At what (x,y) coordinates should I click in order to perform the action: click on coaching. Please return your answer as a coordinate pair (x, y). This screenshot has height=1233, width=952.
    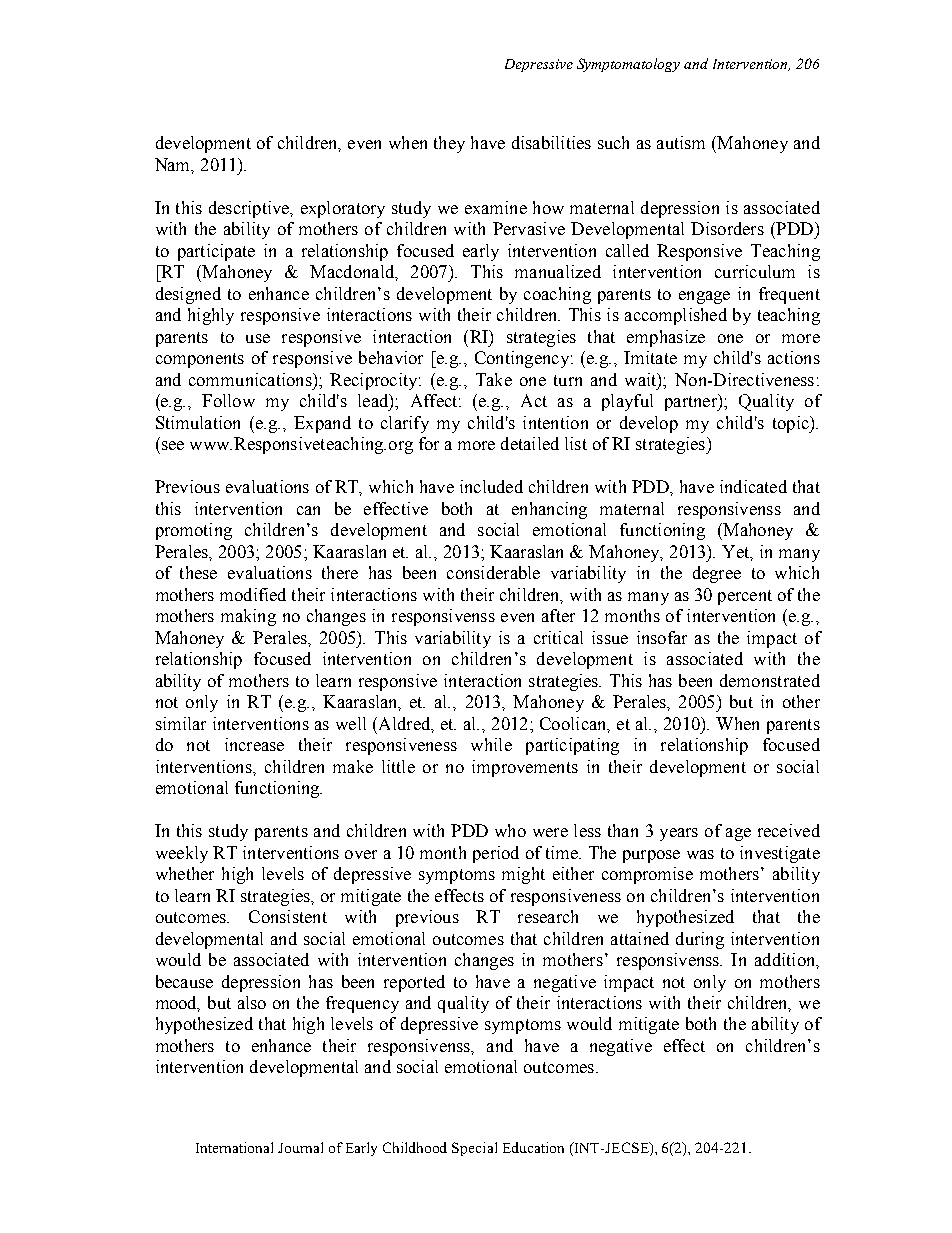
    Looking at the image, I should click on (557, 295).
